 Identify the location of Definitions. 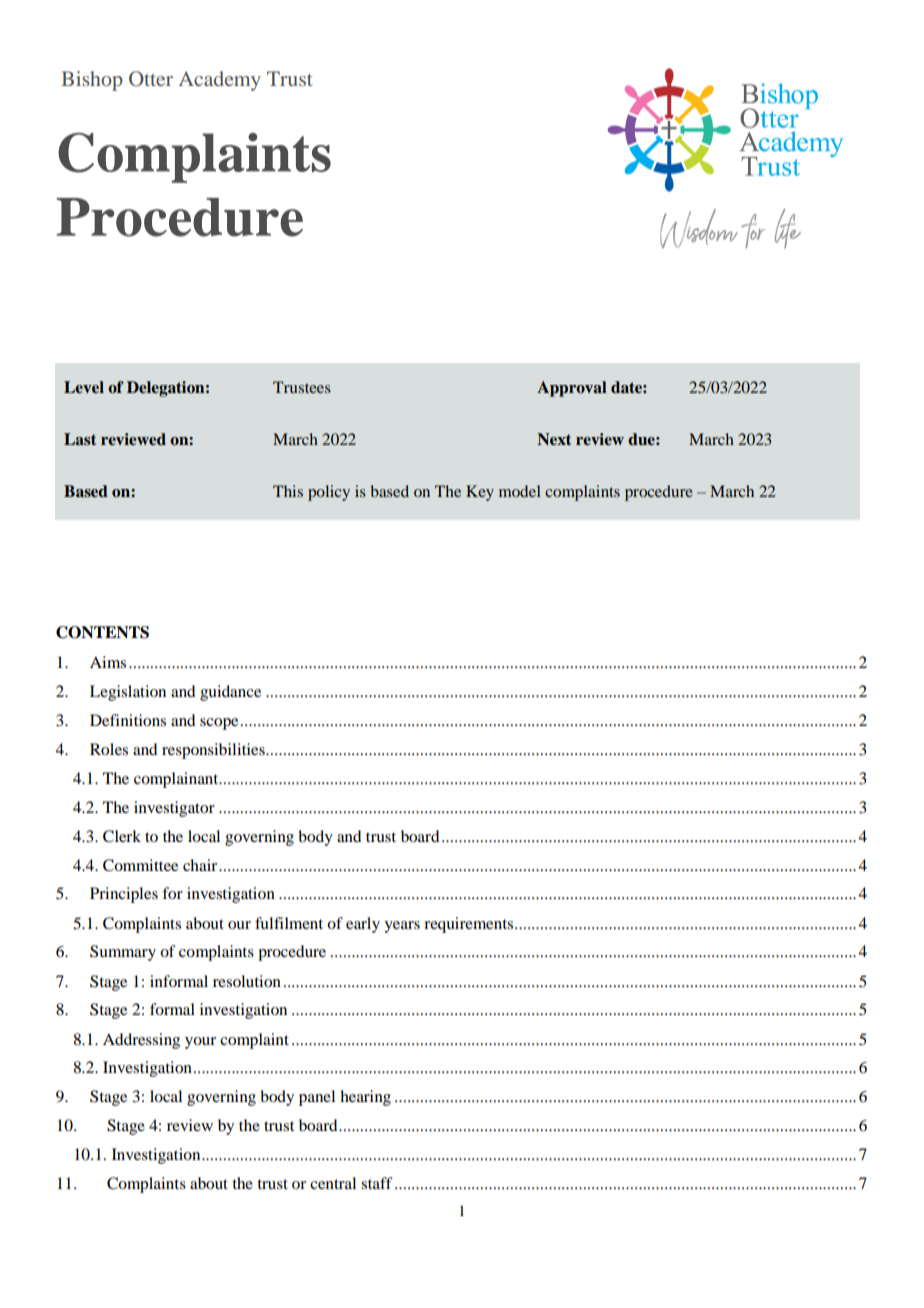
(128, 720).
